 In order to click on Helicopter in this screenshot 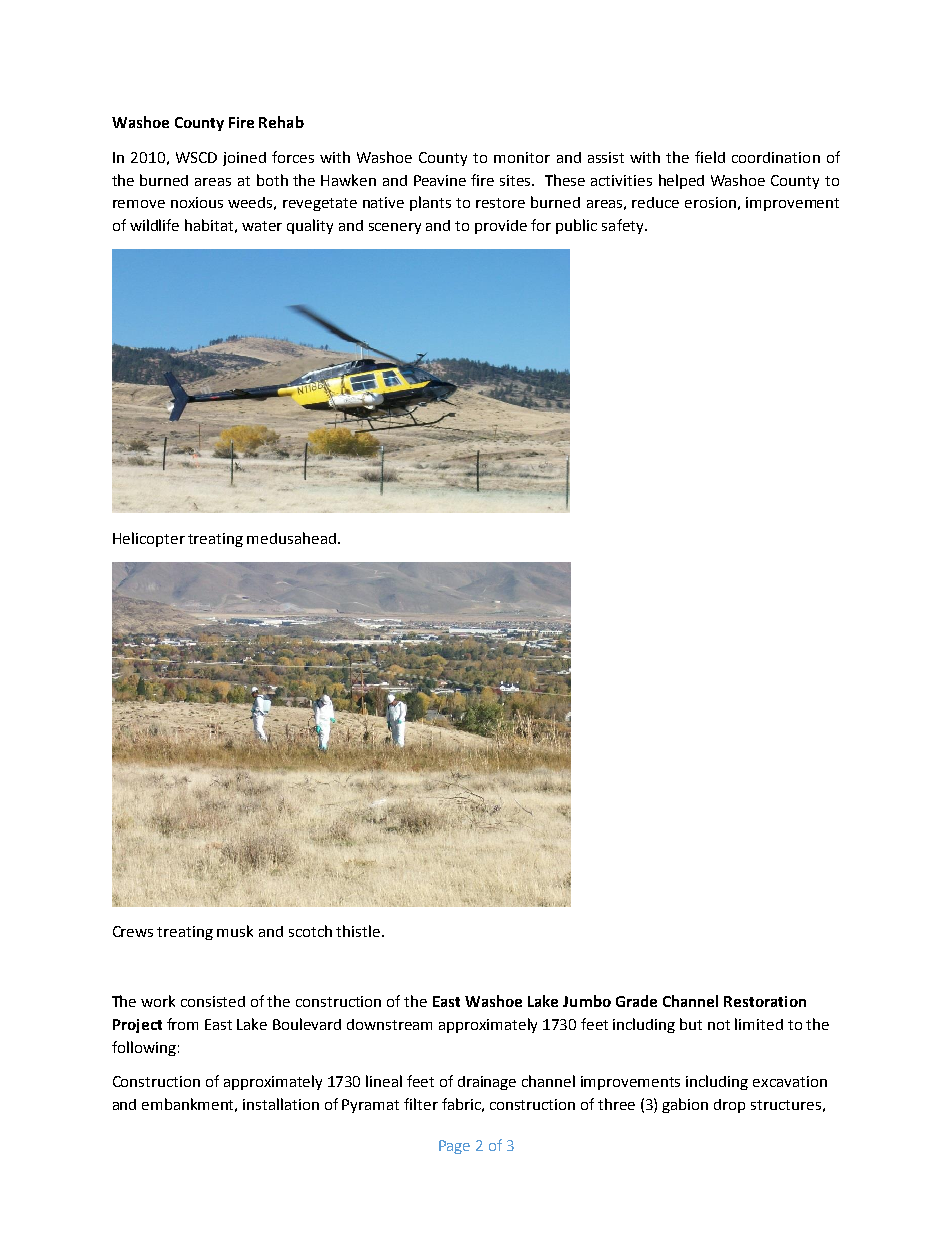, I will do `click(149, 539)`.
